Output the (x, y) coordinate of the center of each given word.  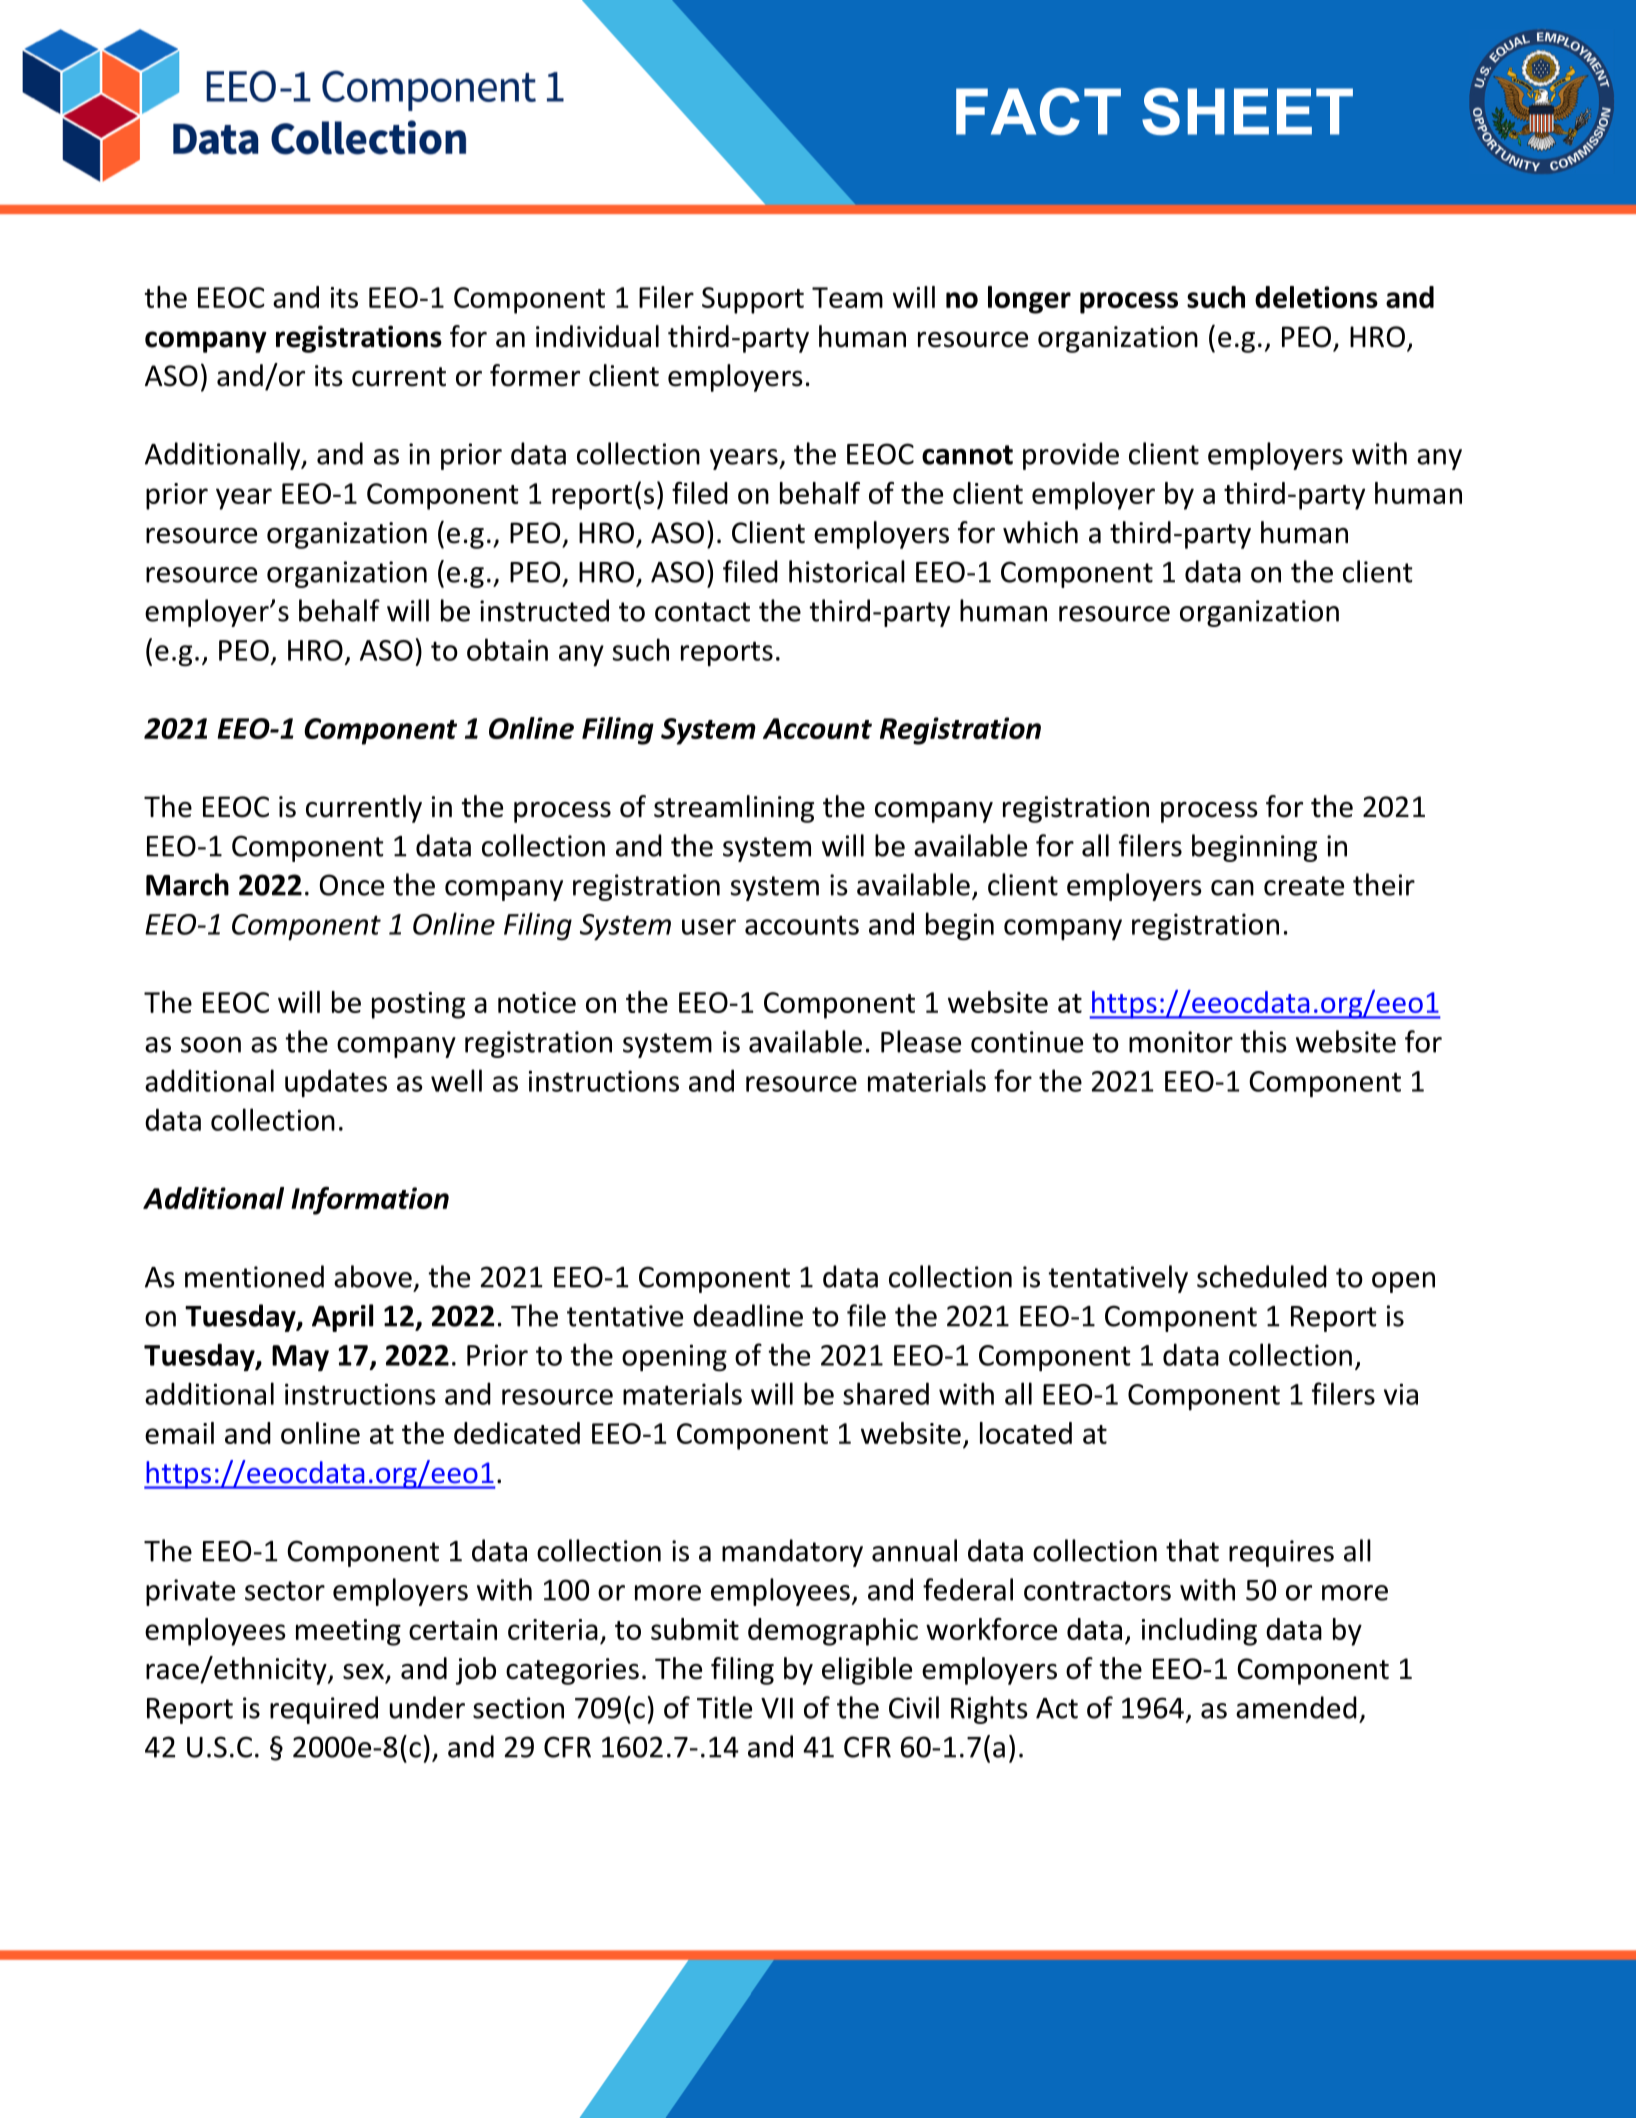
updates (336, 1083)
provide (1071, 456)
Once (352, 885)
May (300, 1358)
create (1304, 886)
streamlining (734, 809)
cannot (967, 455)
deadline (748, 1315)
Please (921, 1041)
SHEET (1247, 111)
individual (597, 336)
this (1263, 1041)
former (535, 375)
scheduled (1262, 1276)
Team (847, 297)
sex (365, 1673)
